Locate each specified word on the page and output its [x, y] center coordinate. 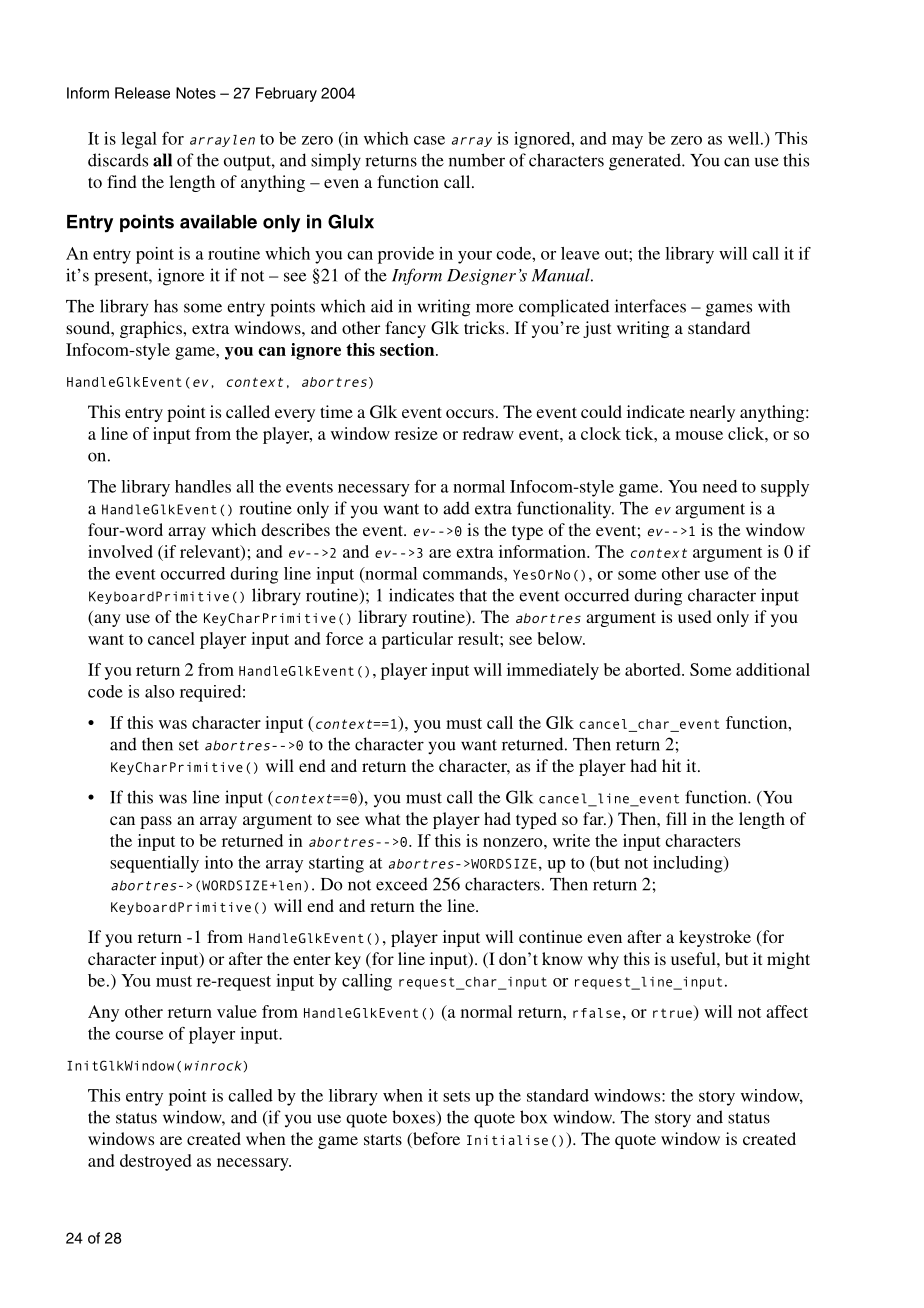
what [382, 818]
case [429, 140]
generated [646, 162]
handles [203, 486]
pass [156, 822]
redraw [488, 433]
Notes [196, 93]
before [435, 1140]
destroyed [156, 1162]
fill [676, 818]
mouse [699, 435]
